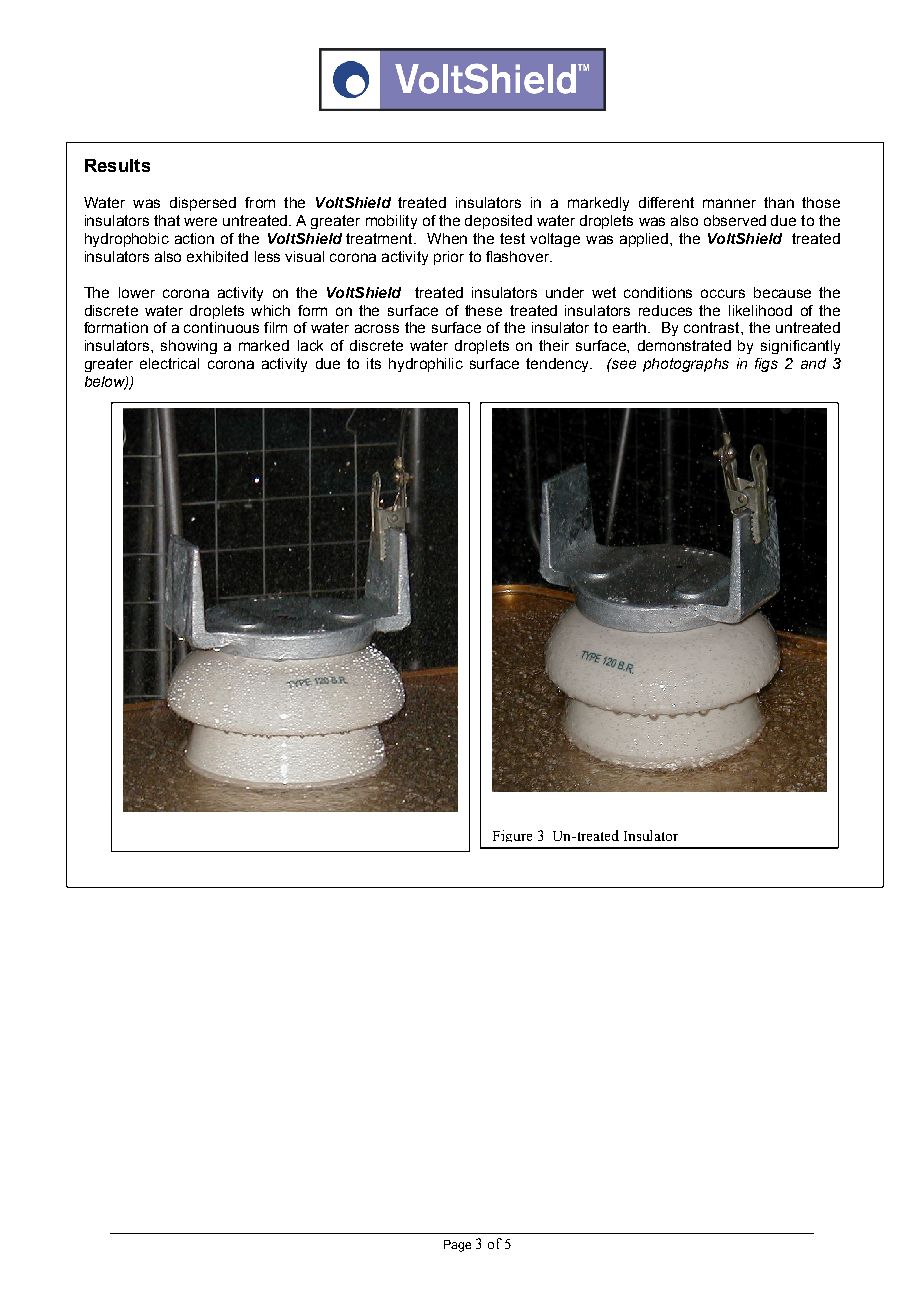  Describe the element at coordinates (426, 365) in the screenshot. I see `hydrophilic` at that location.
